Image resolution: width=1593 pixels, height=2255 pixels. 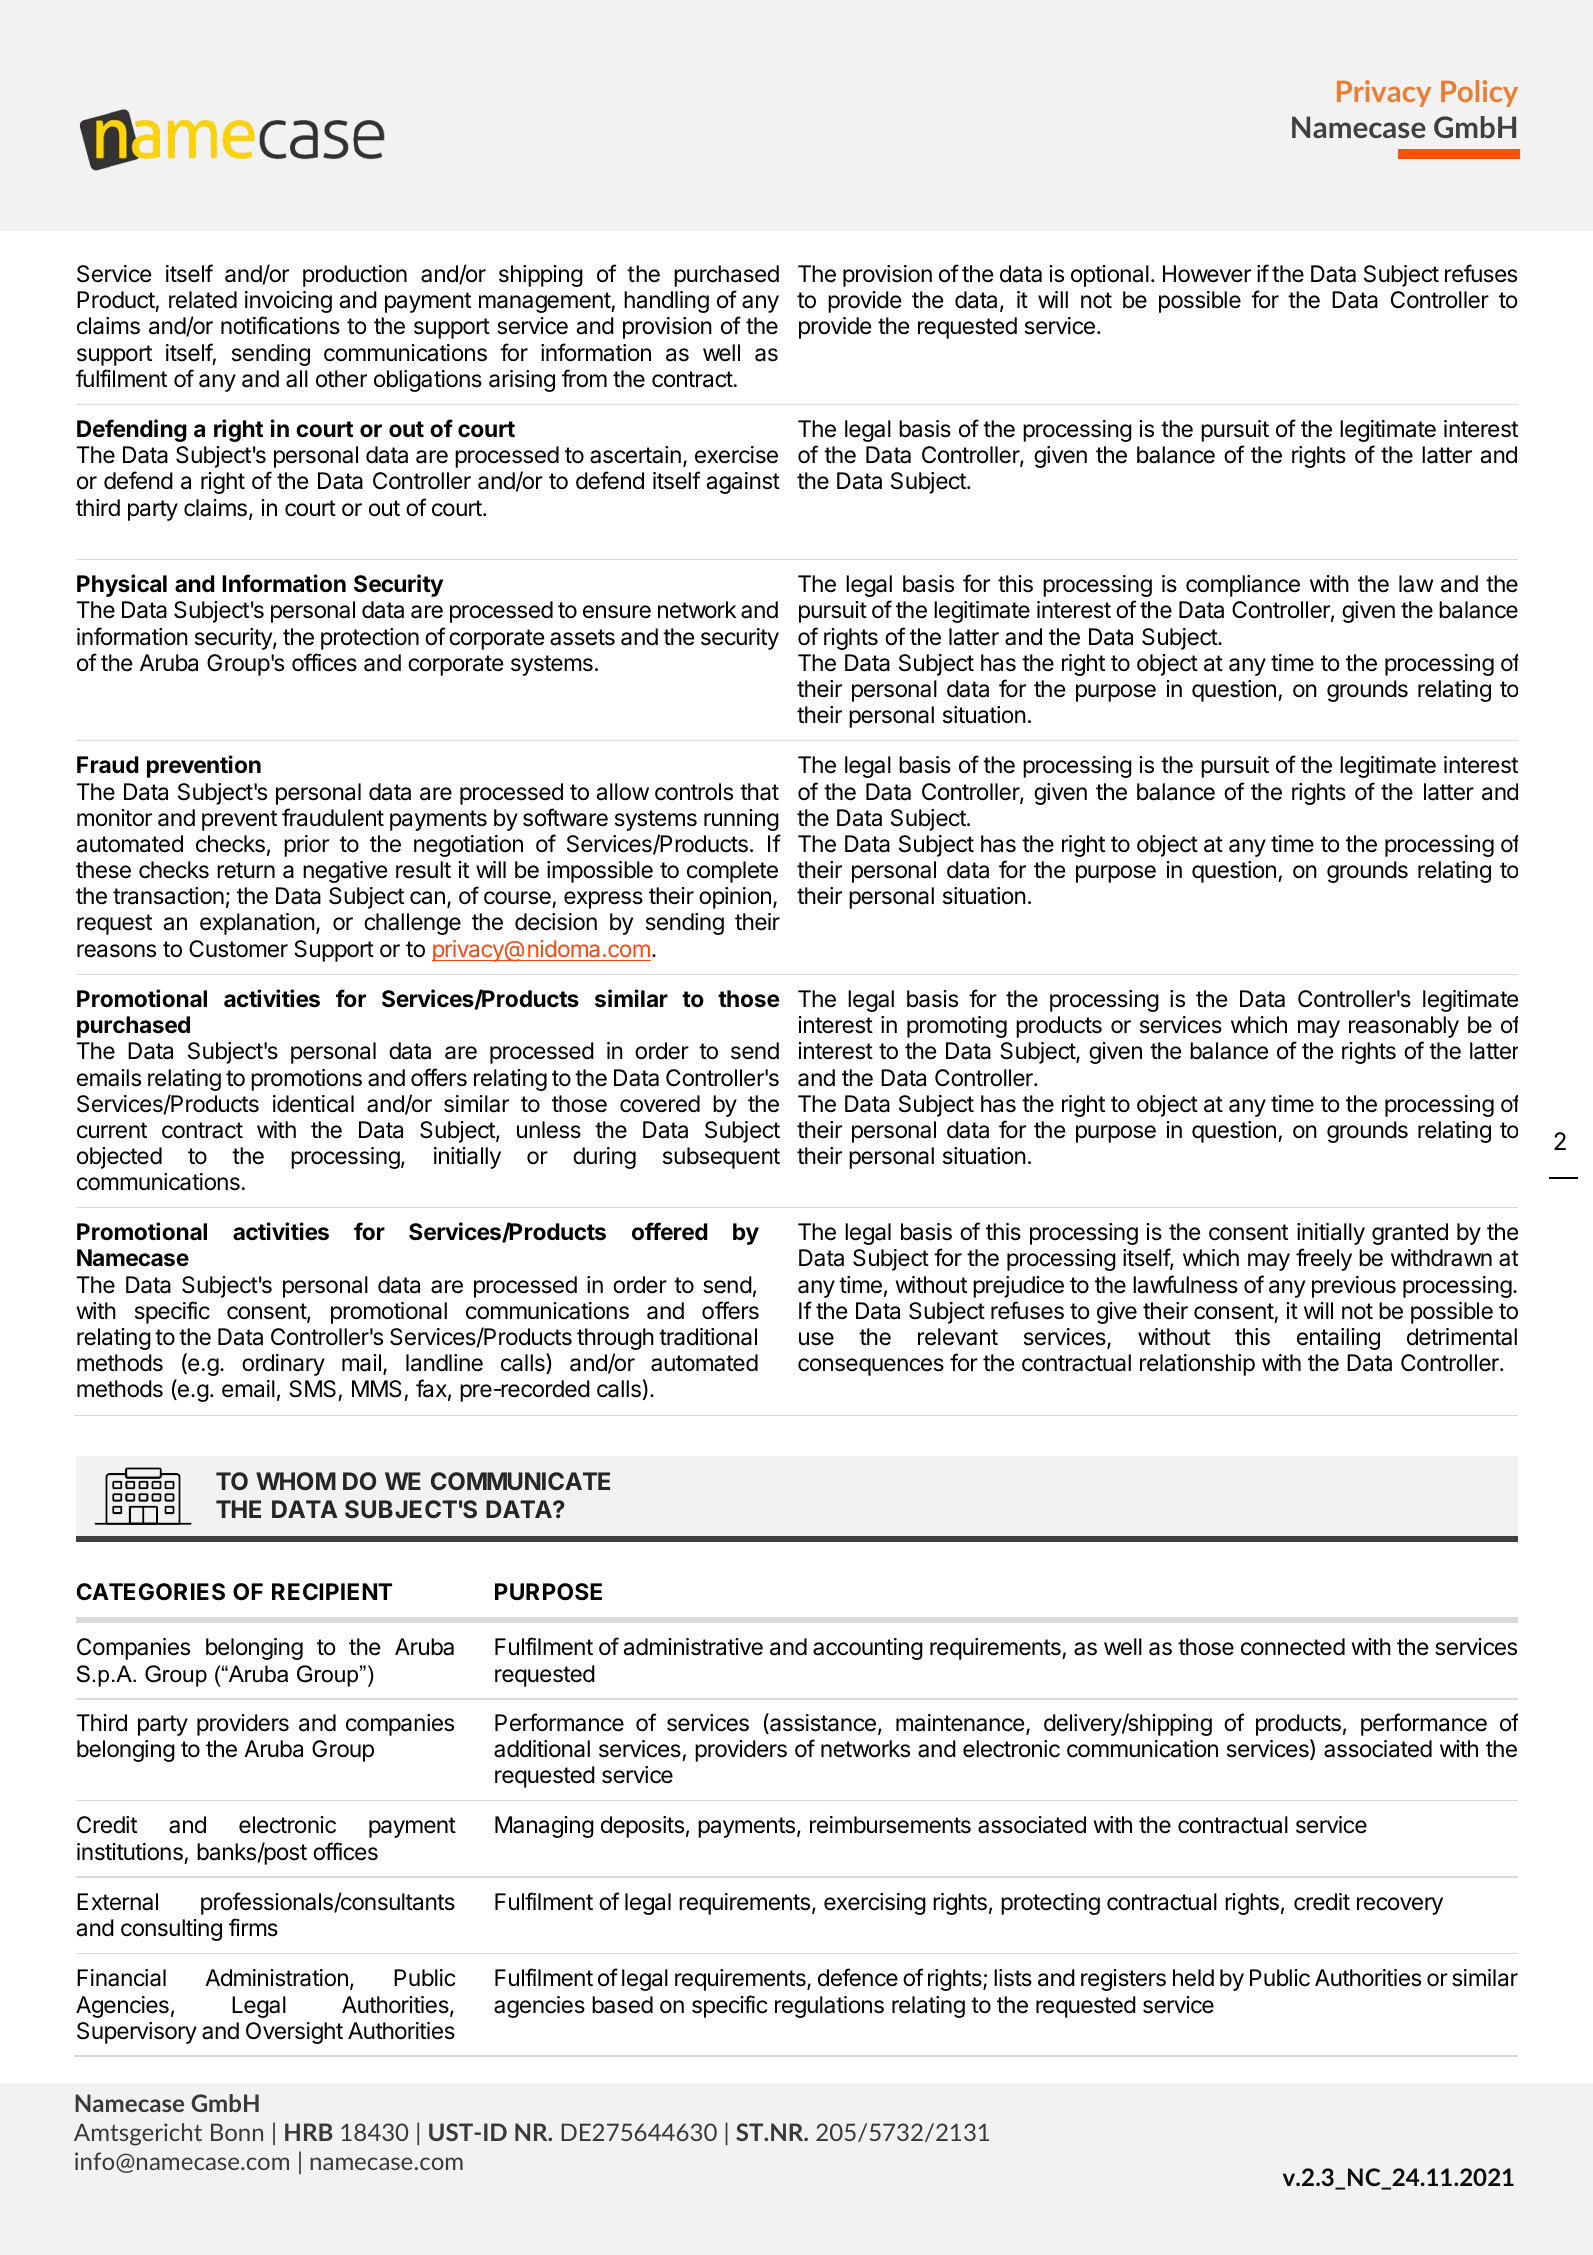 I want to click on subsequent, so click(x=721, y=1158).
